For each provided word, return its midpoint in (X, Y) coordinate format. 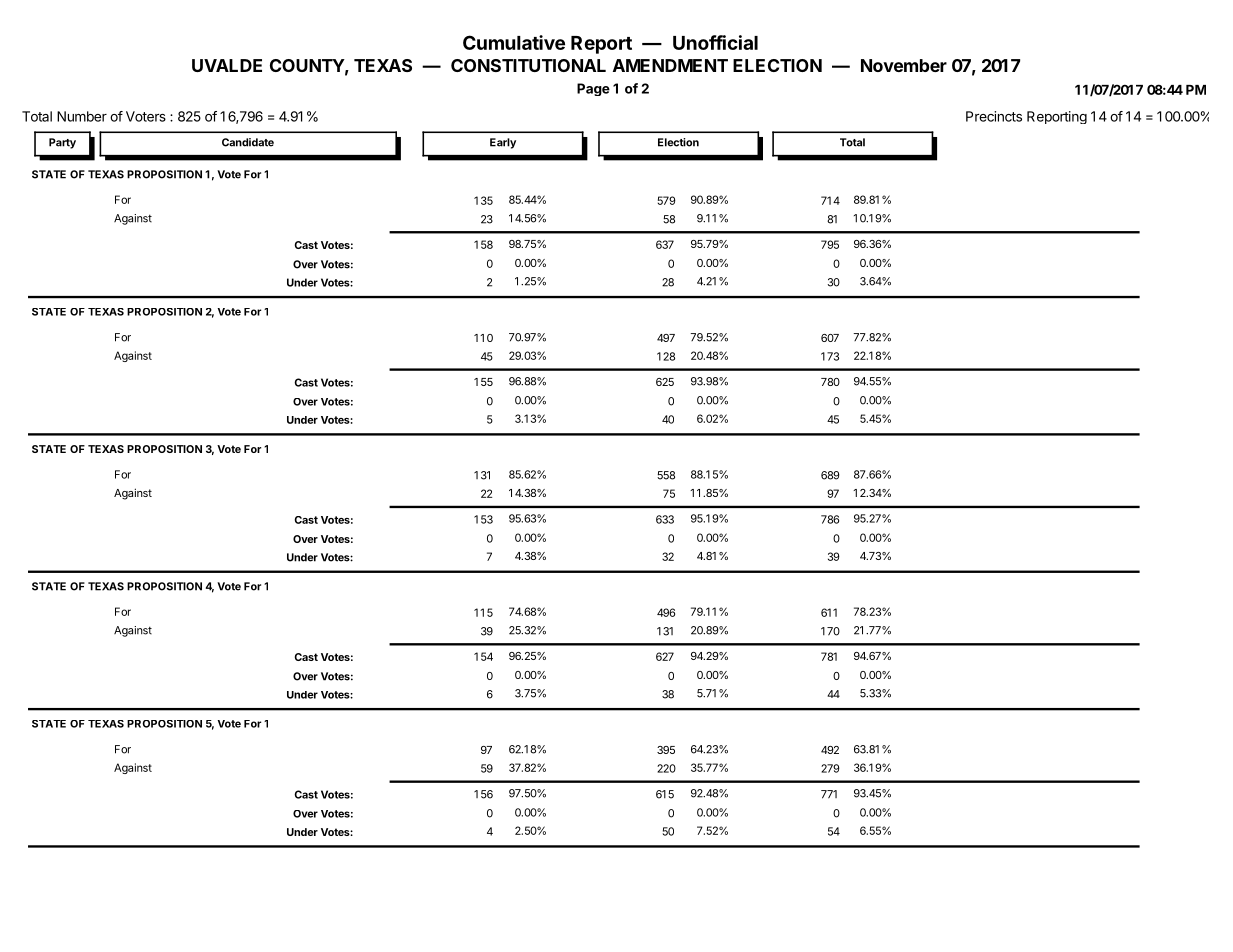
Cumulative (514, 42)
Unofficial (715, 42)
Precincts (994, 116)
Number (82, 116)
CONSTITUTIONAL (528, 65)
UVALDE (227, 65)
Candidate (248, 142)
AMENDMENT (670, 65)
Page (593, 89)
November (904, 65)
